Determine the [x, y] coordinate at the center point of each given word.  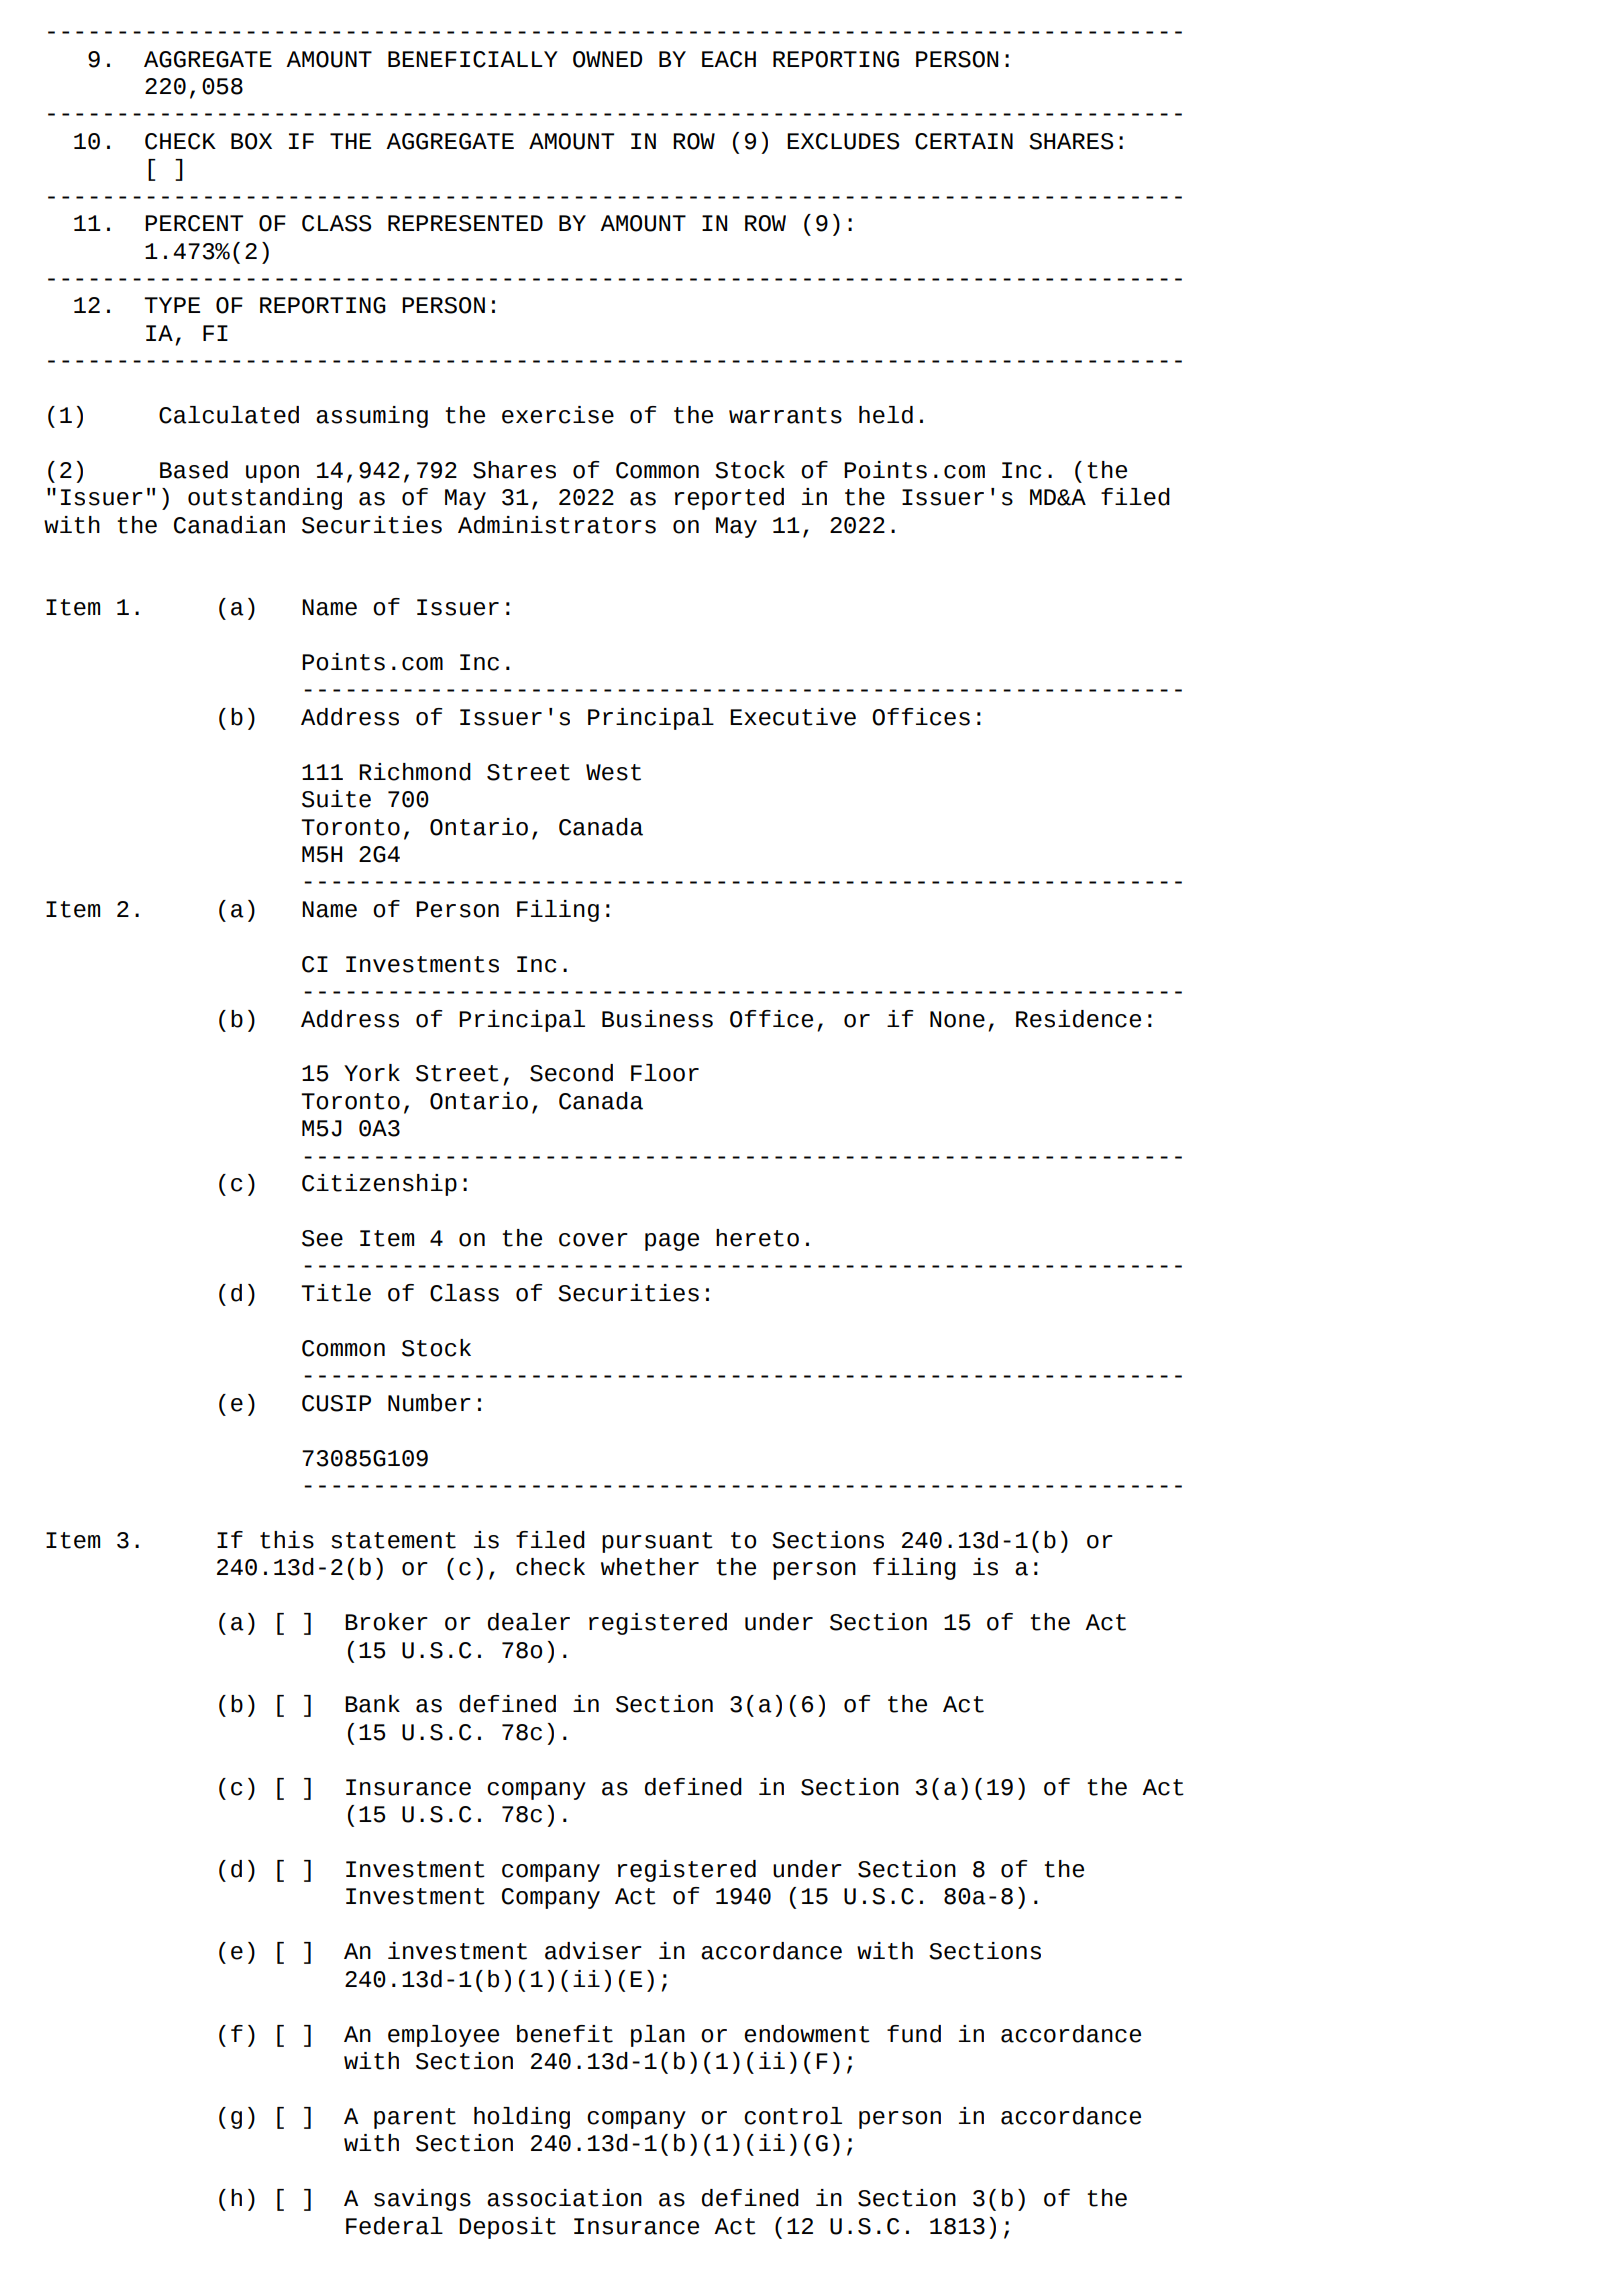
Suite [336, 799]
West [613, 772]
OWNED [607, 59]
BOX [251, 141]
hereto [757, 1238]
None [957, 1019]
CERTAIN [964, 141]
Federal [394, 2226]
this [287, 1540]
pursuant [657, 1542]
